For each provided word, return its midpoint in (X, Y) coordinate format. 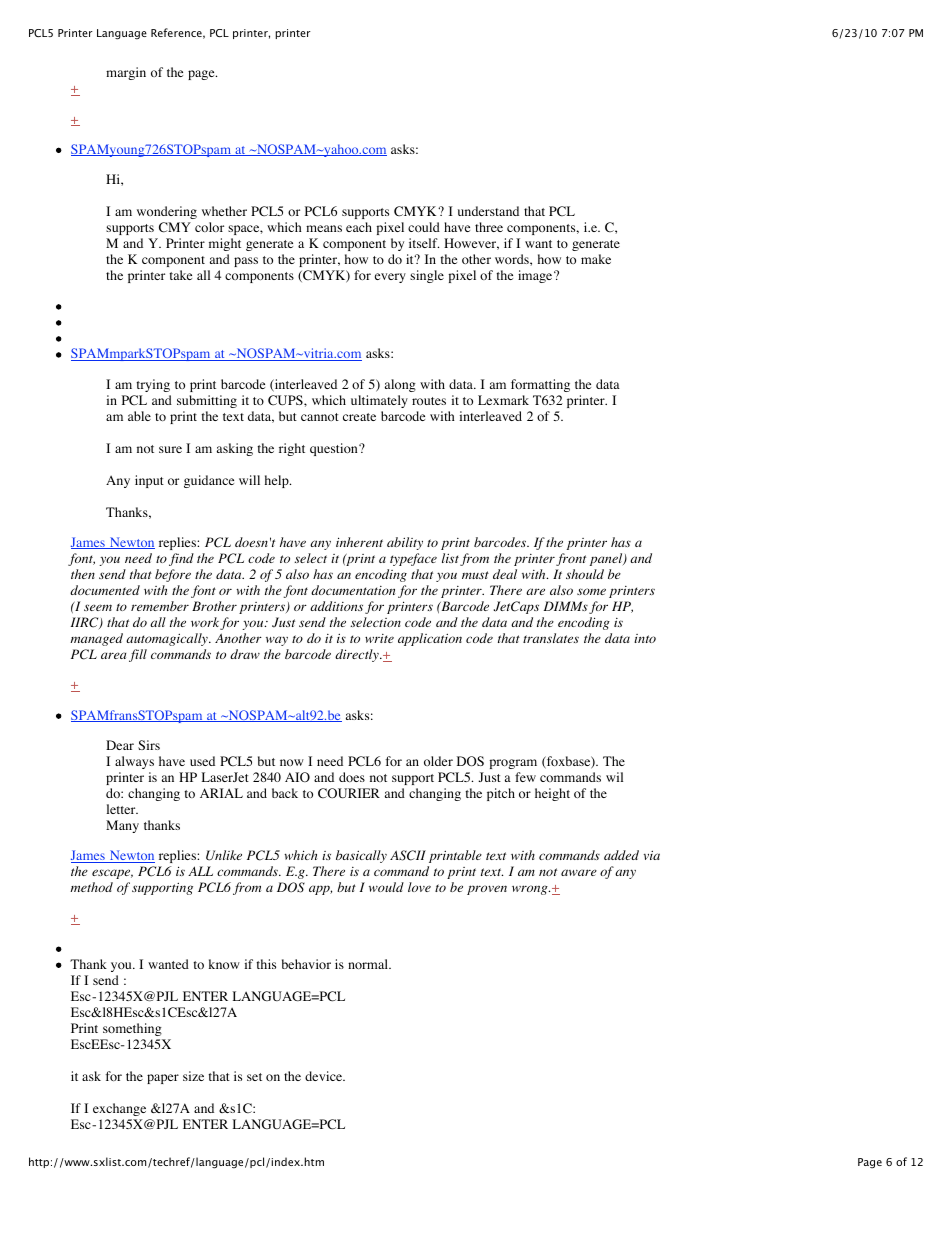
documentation (353, 590)
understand (488, 211)
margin (126, 73)
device (325, 1076)
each (359, 227)
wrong (531, 890)
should (585, 574)
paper (163, 1079)
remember (160, 606)
